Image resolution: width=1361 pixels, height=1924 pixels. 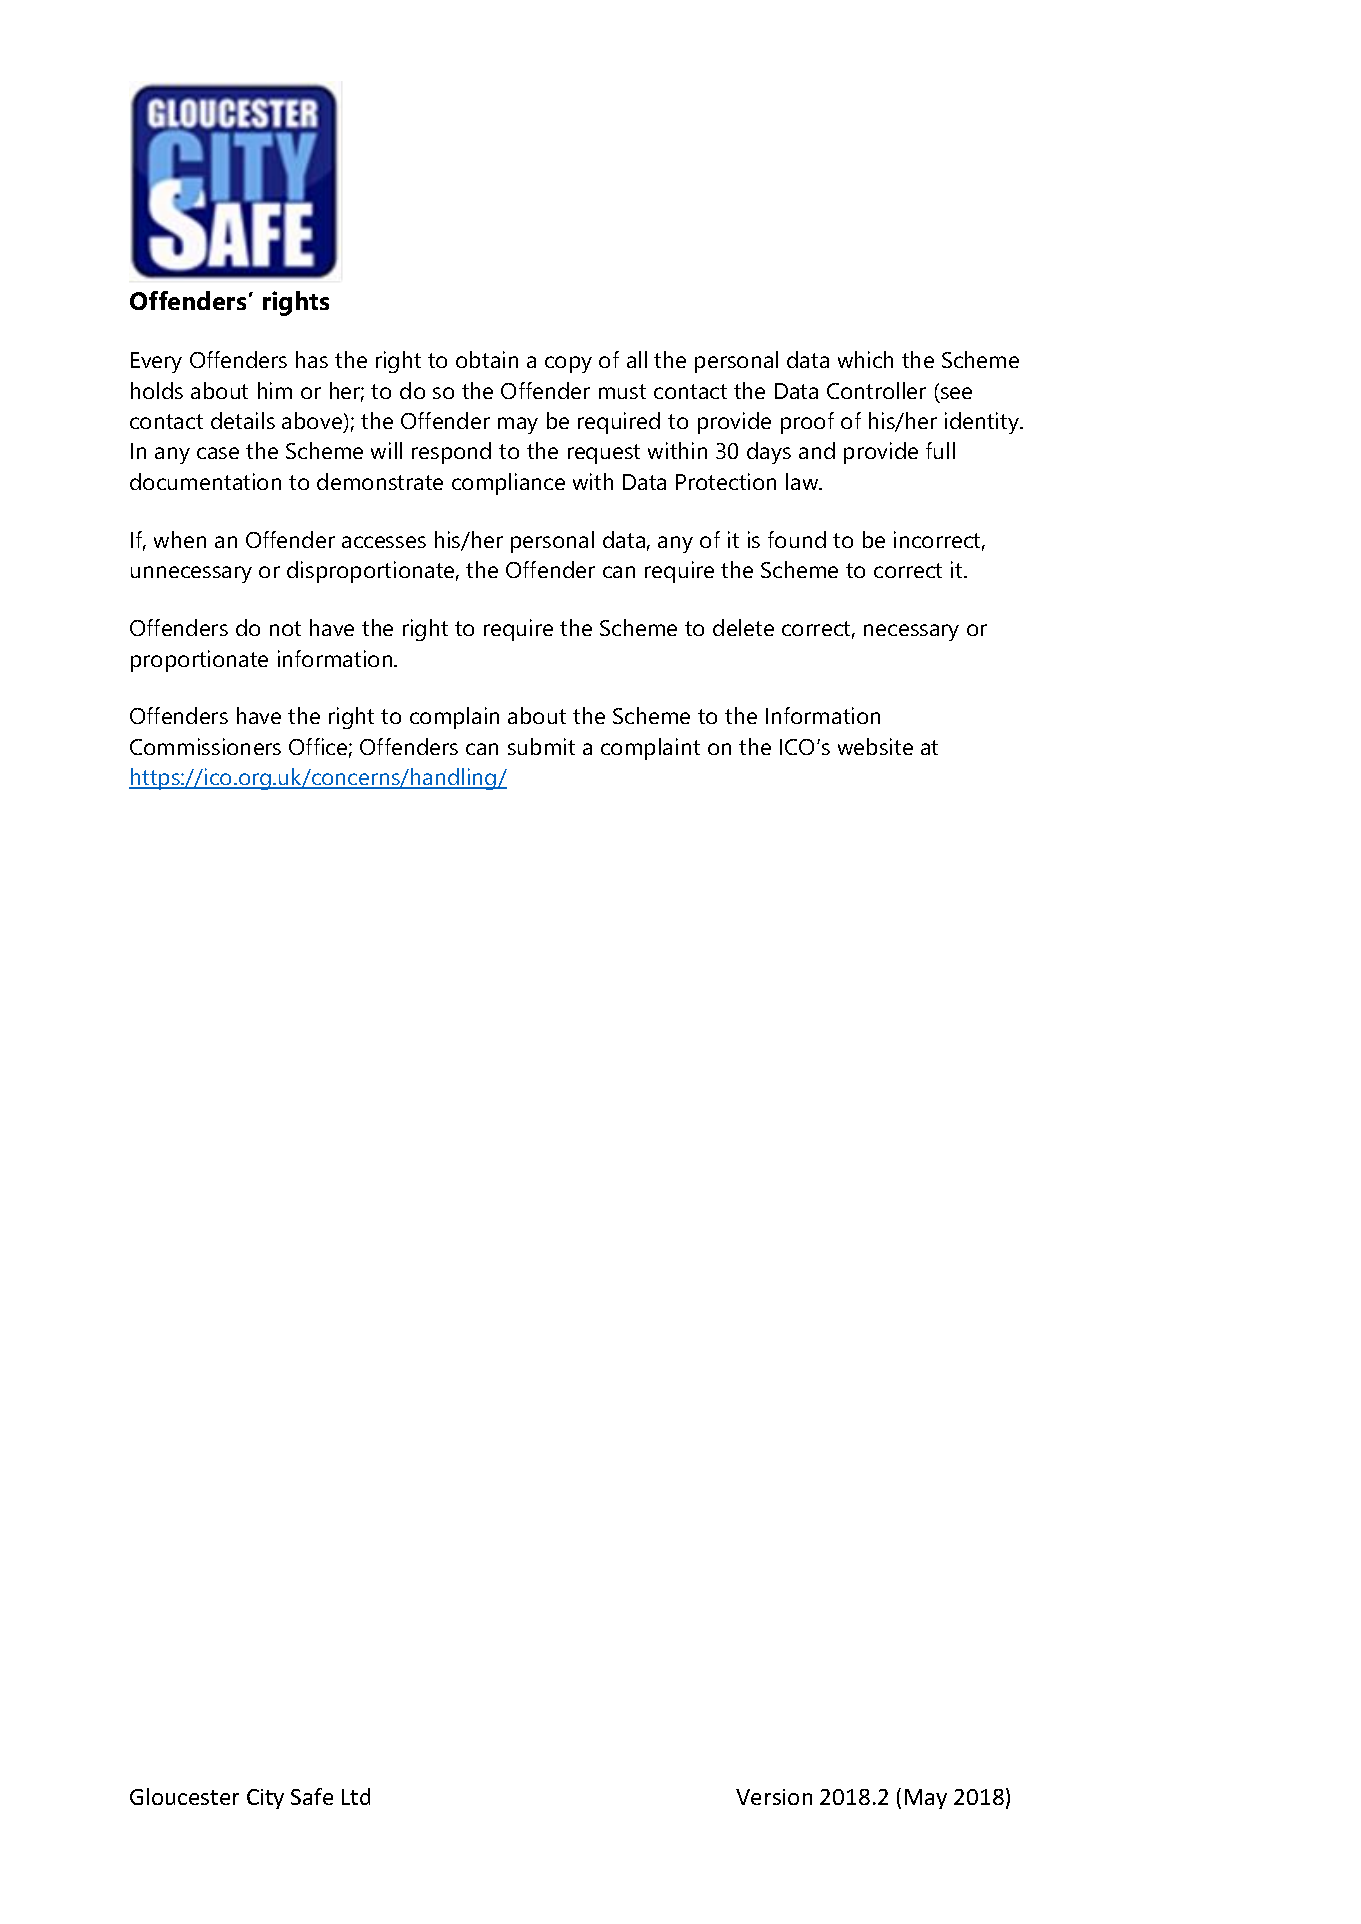 What do you see at coordinates (876, 390) in the image?
I see `Controller` at bounding box center [876, 390].
